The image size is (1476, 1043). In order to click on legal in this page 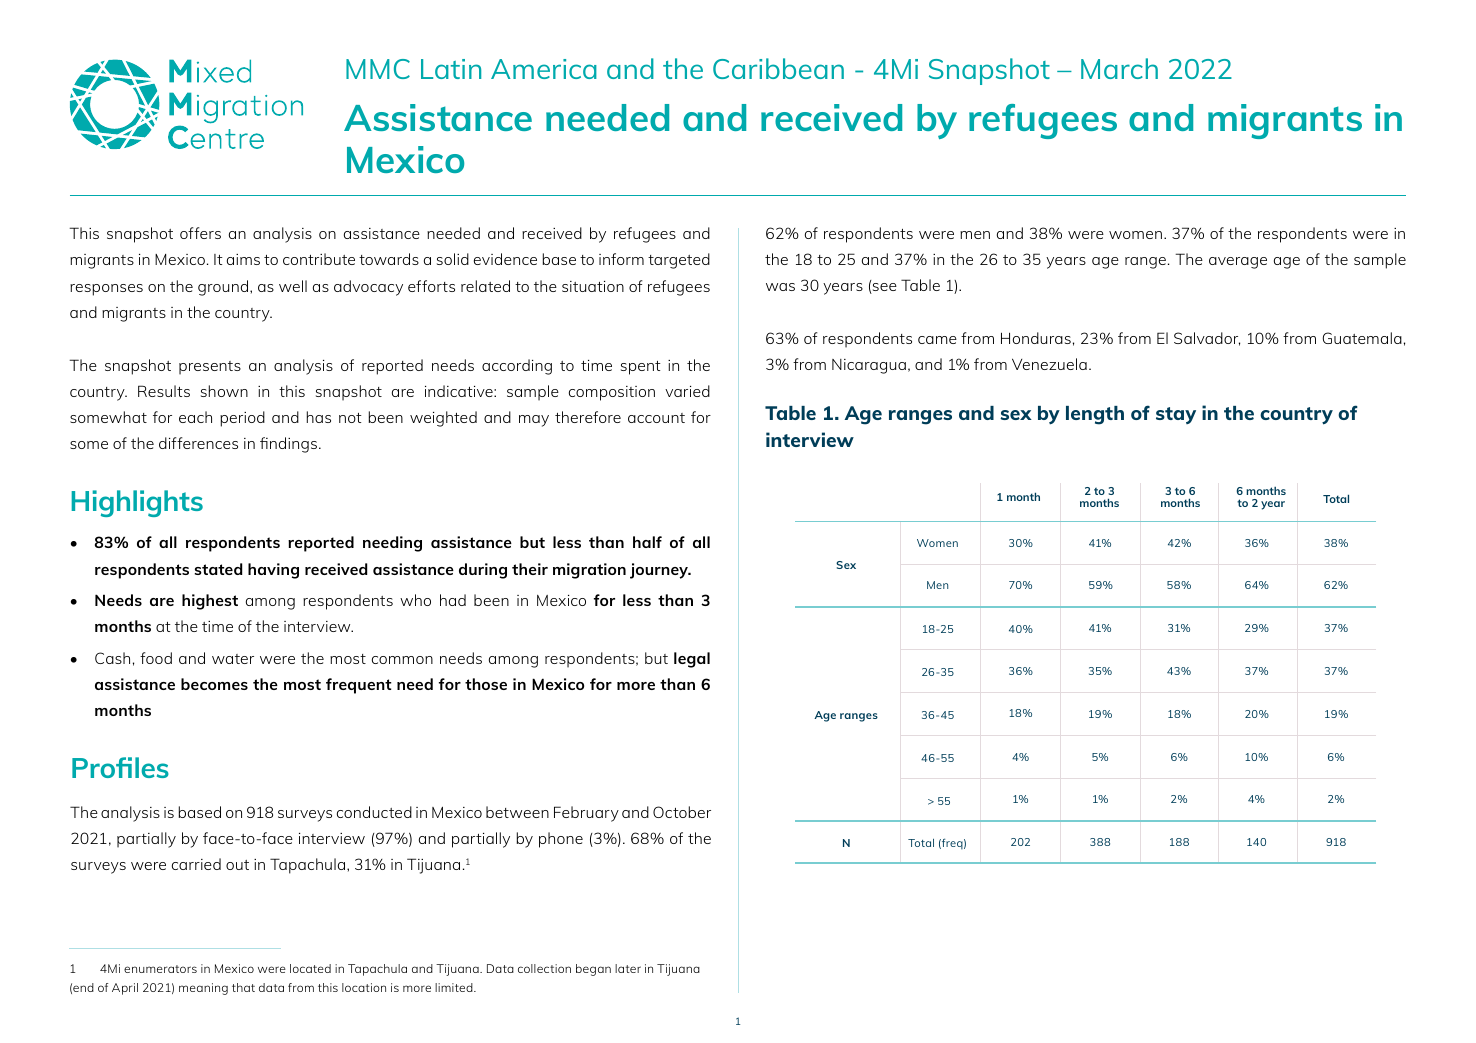, I will do `click(692, 660)`.
